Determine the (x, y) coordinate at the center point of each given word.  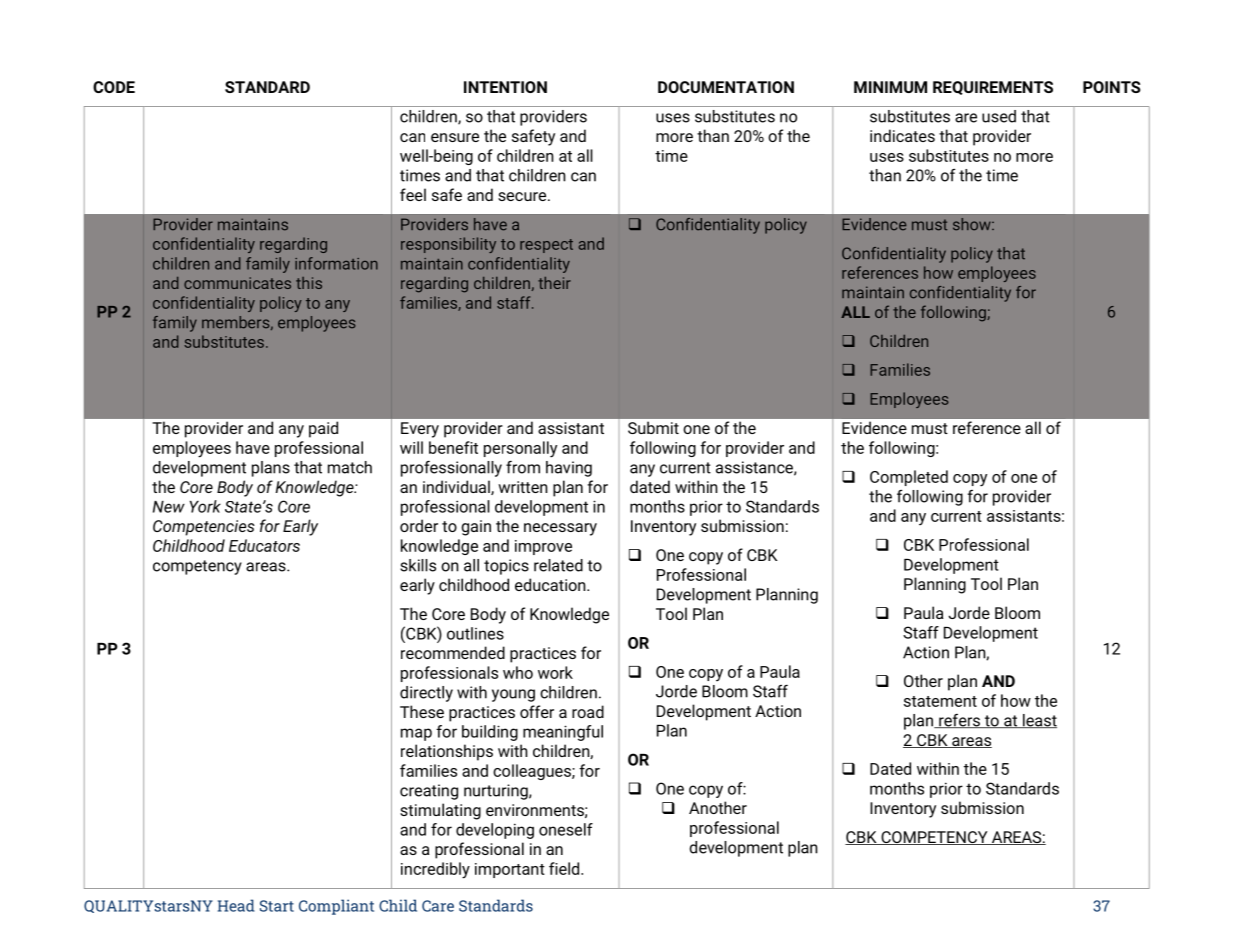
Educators (264, 545)
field (564, 868)
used (999, 116)
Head (236, 905)
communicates (237, 283)
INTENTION (505, 87)
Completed (909, 478)
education (551, 584)
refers (959, 721)
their (554, 283)
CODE (114, 87)
